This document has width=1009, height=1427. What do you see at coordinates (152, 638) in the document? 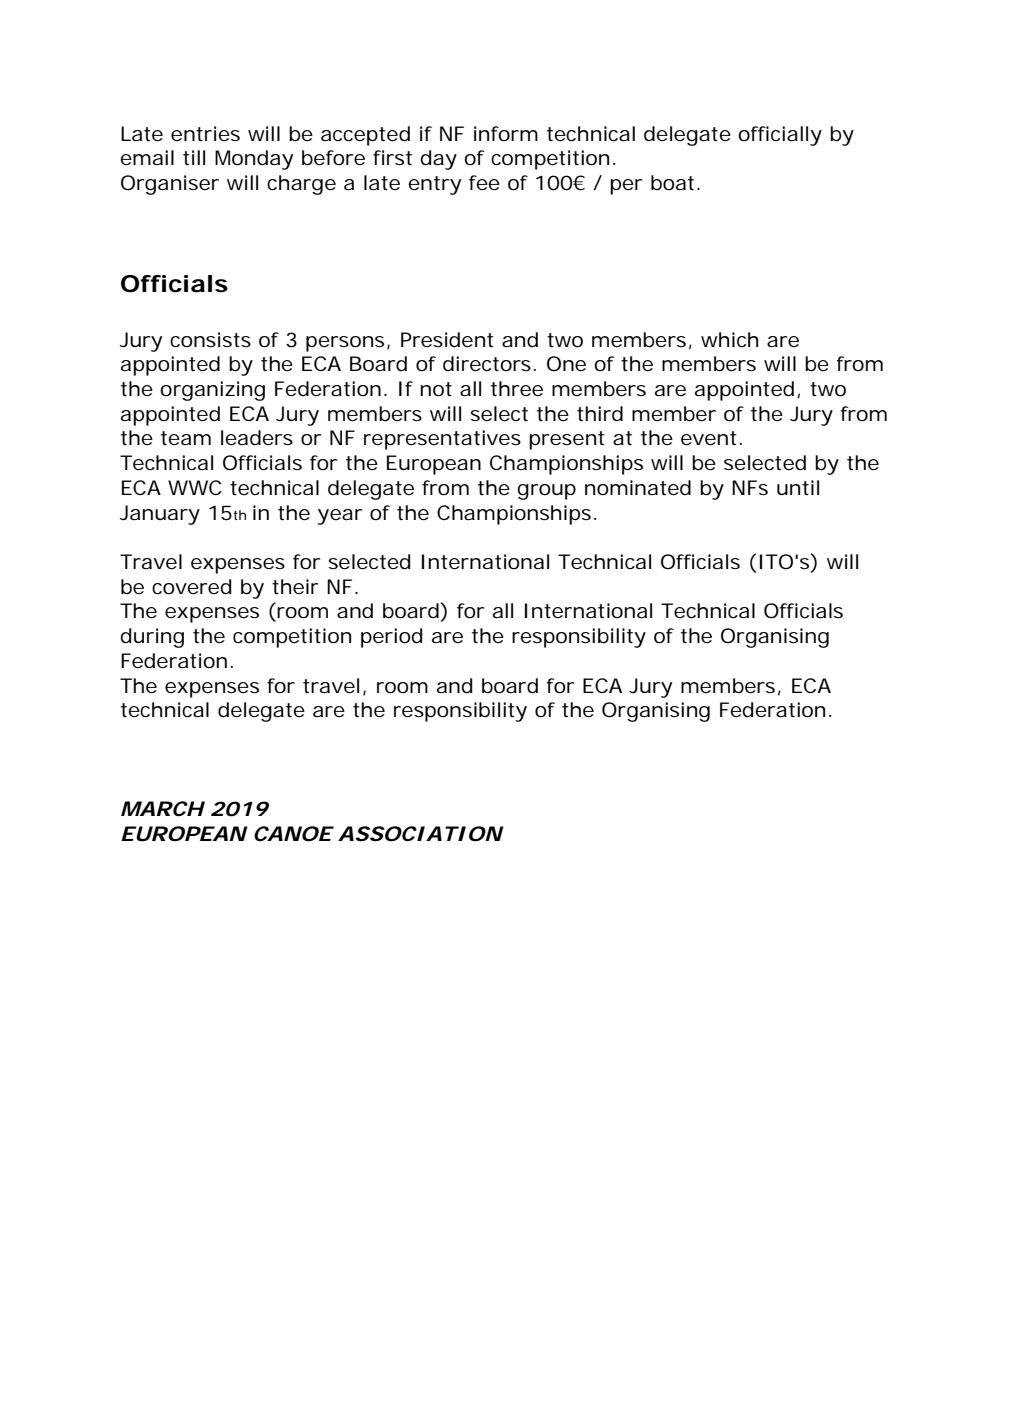
I see `during` at bounding box center [152, 638].
